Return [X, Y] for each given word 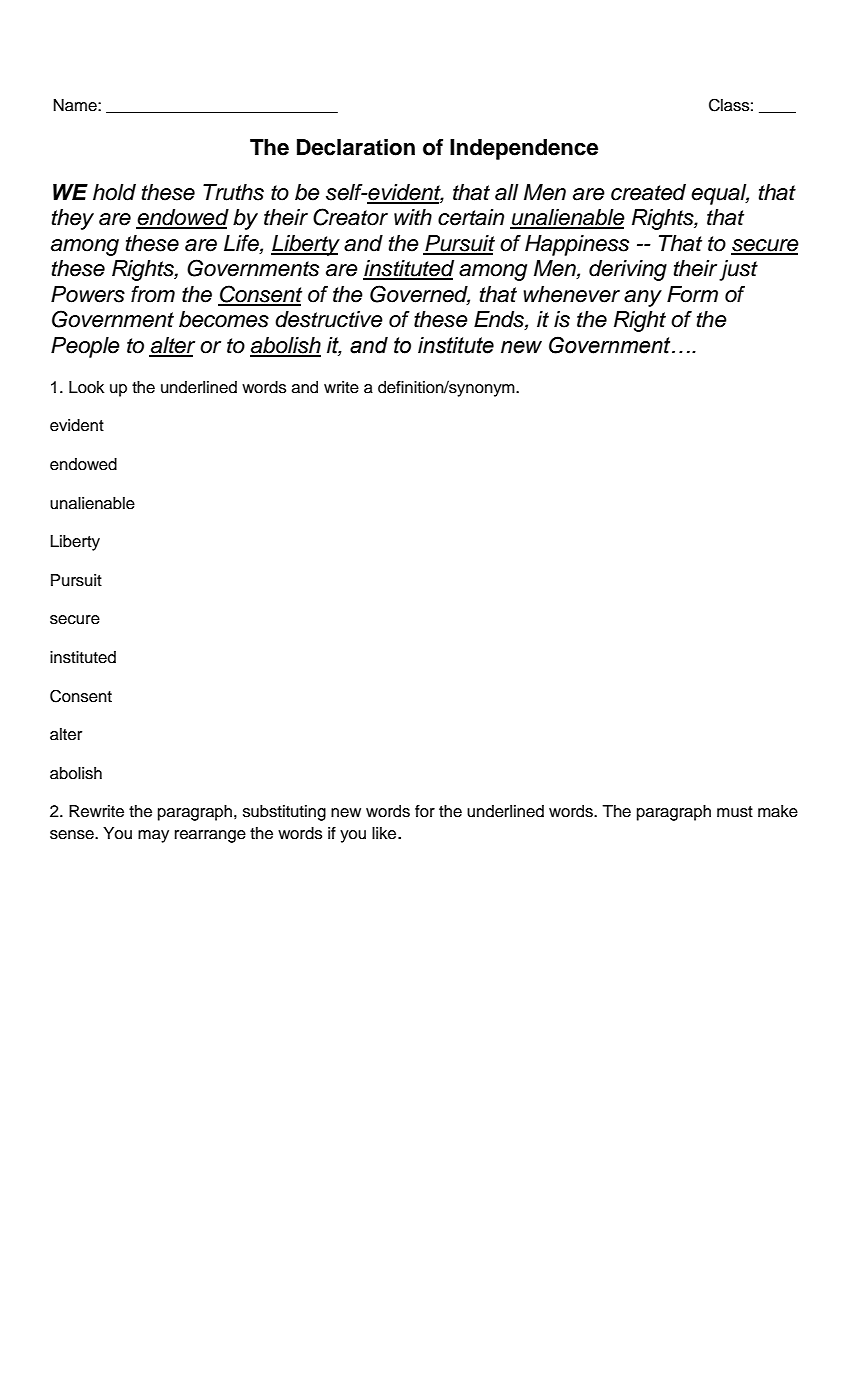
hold [114, 192]
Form [692, 294]
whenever [571, 294]
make [778, 811]
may [153, 836]
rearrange [210, 836]
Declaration [356, 147]
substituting [284, 813]
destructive [329, 319]
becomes [224, 319]
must [735, 812]
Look [86, 387]
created [648, 192]
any [643, 298]
